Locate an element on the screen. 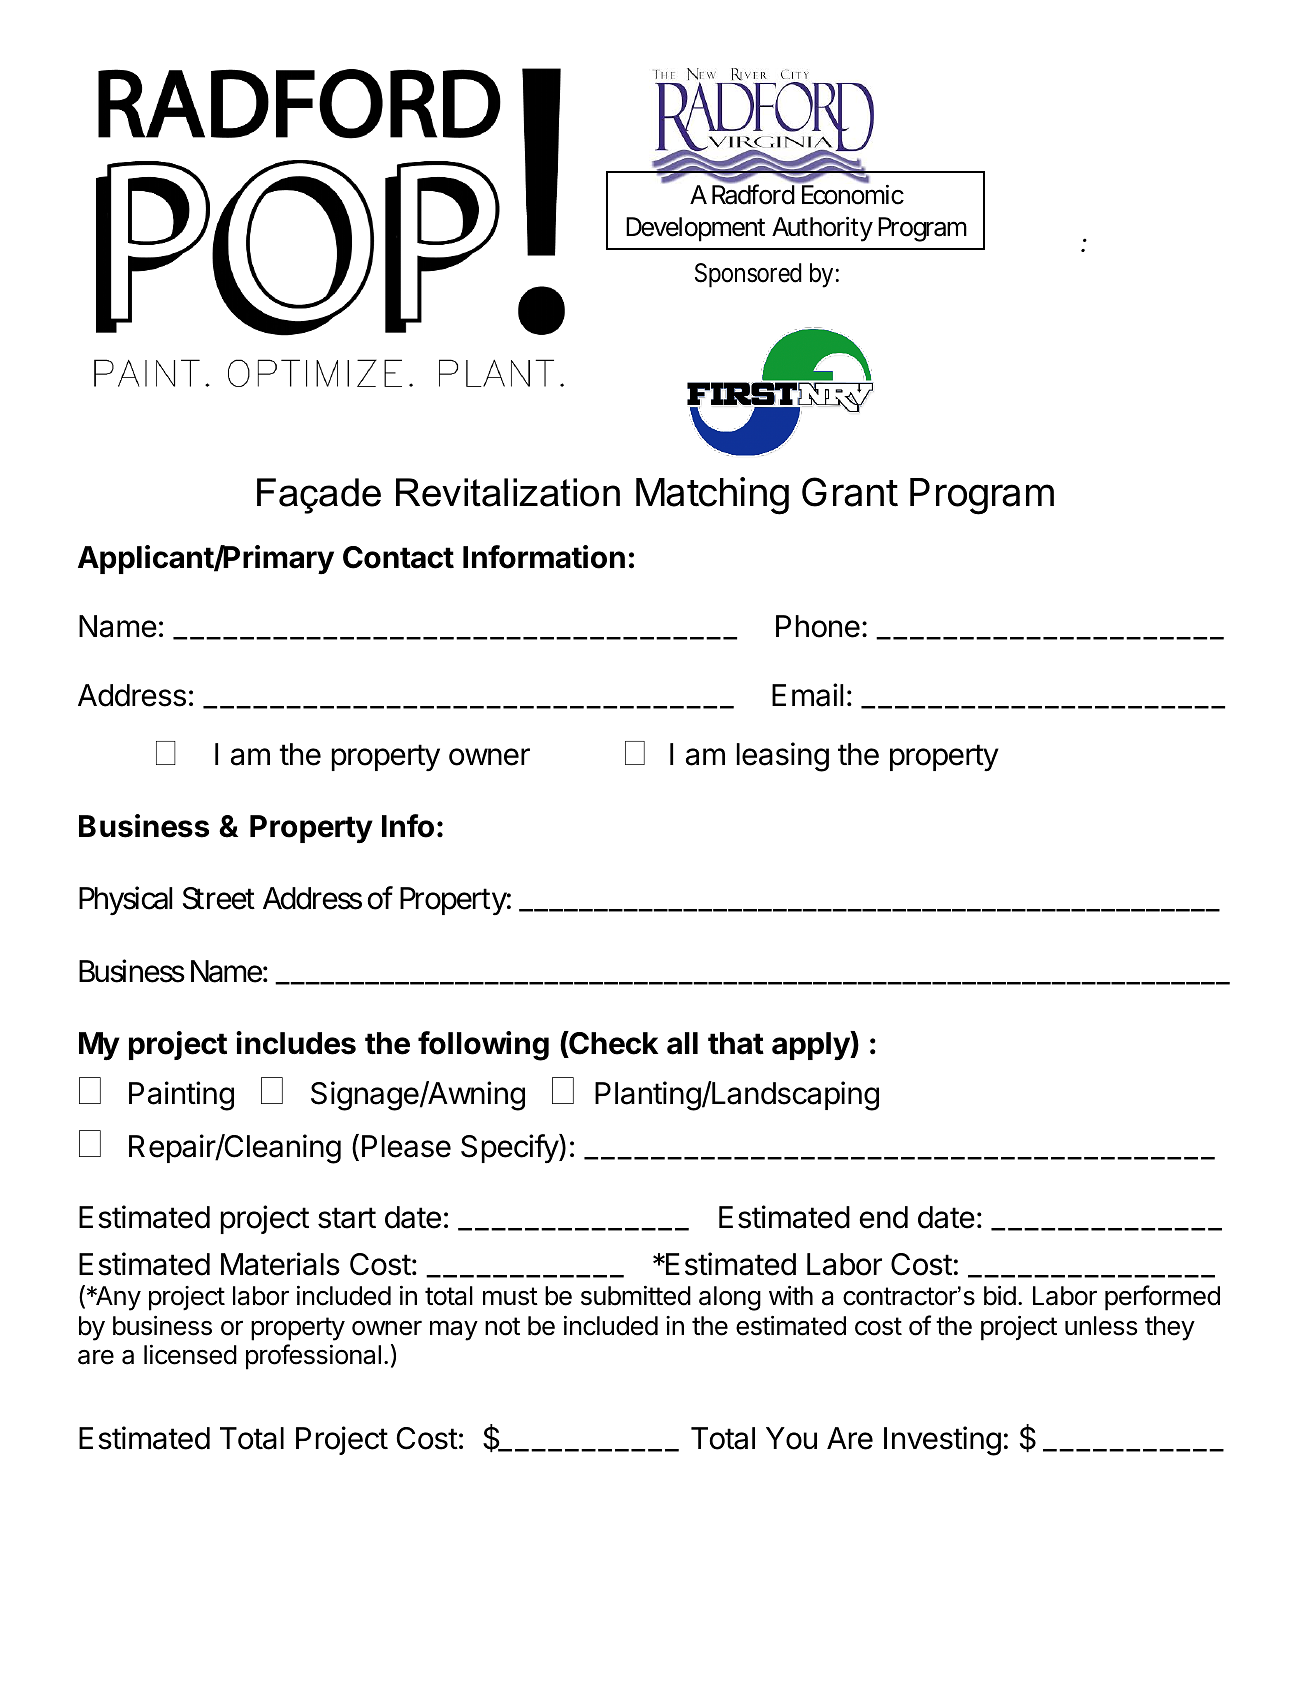 Image resolution: width=1310 pixels, height=1695 pixels. leasing is located at coordinates (783, 757).
